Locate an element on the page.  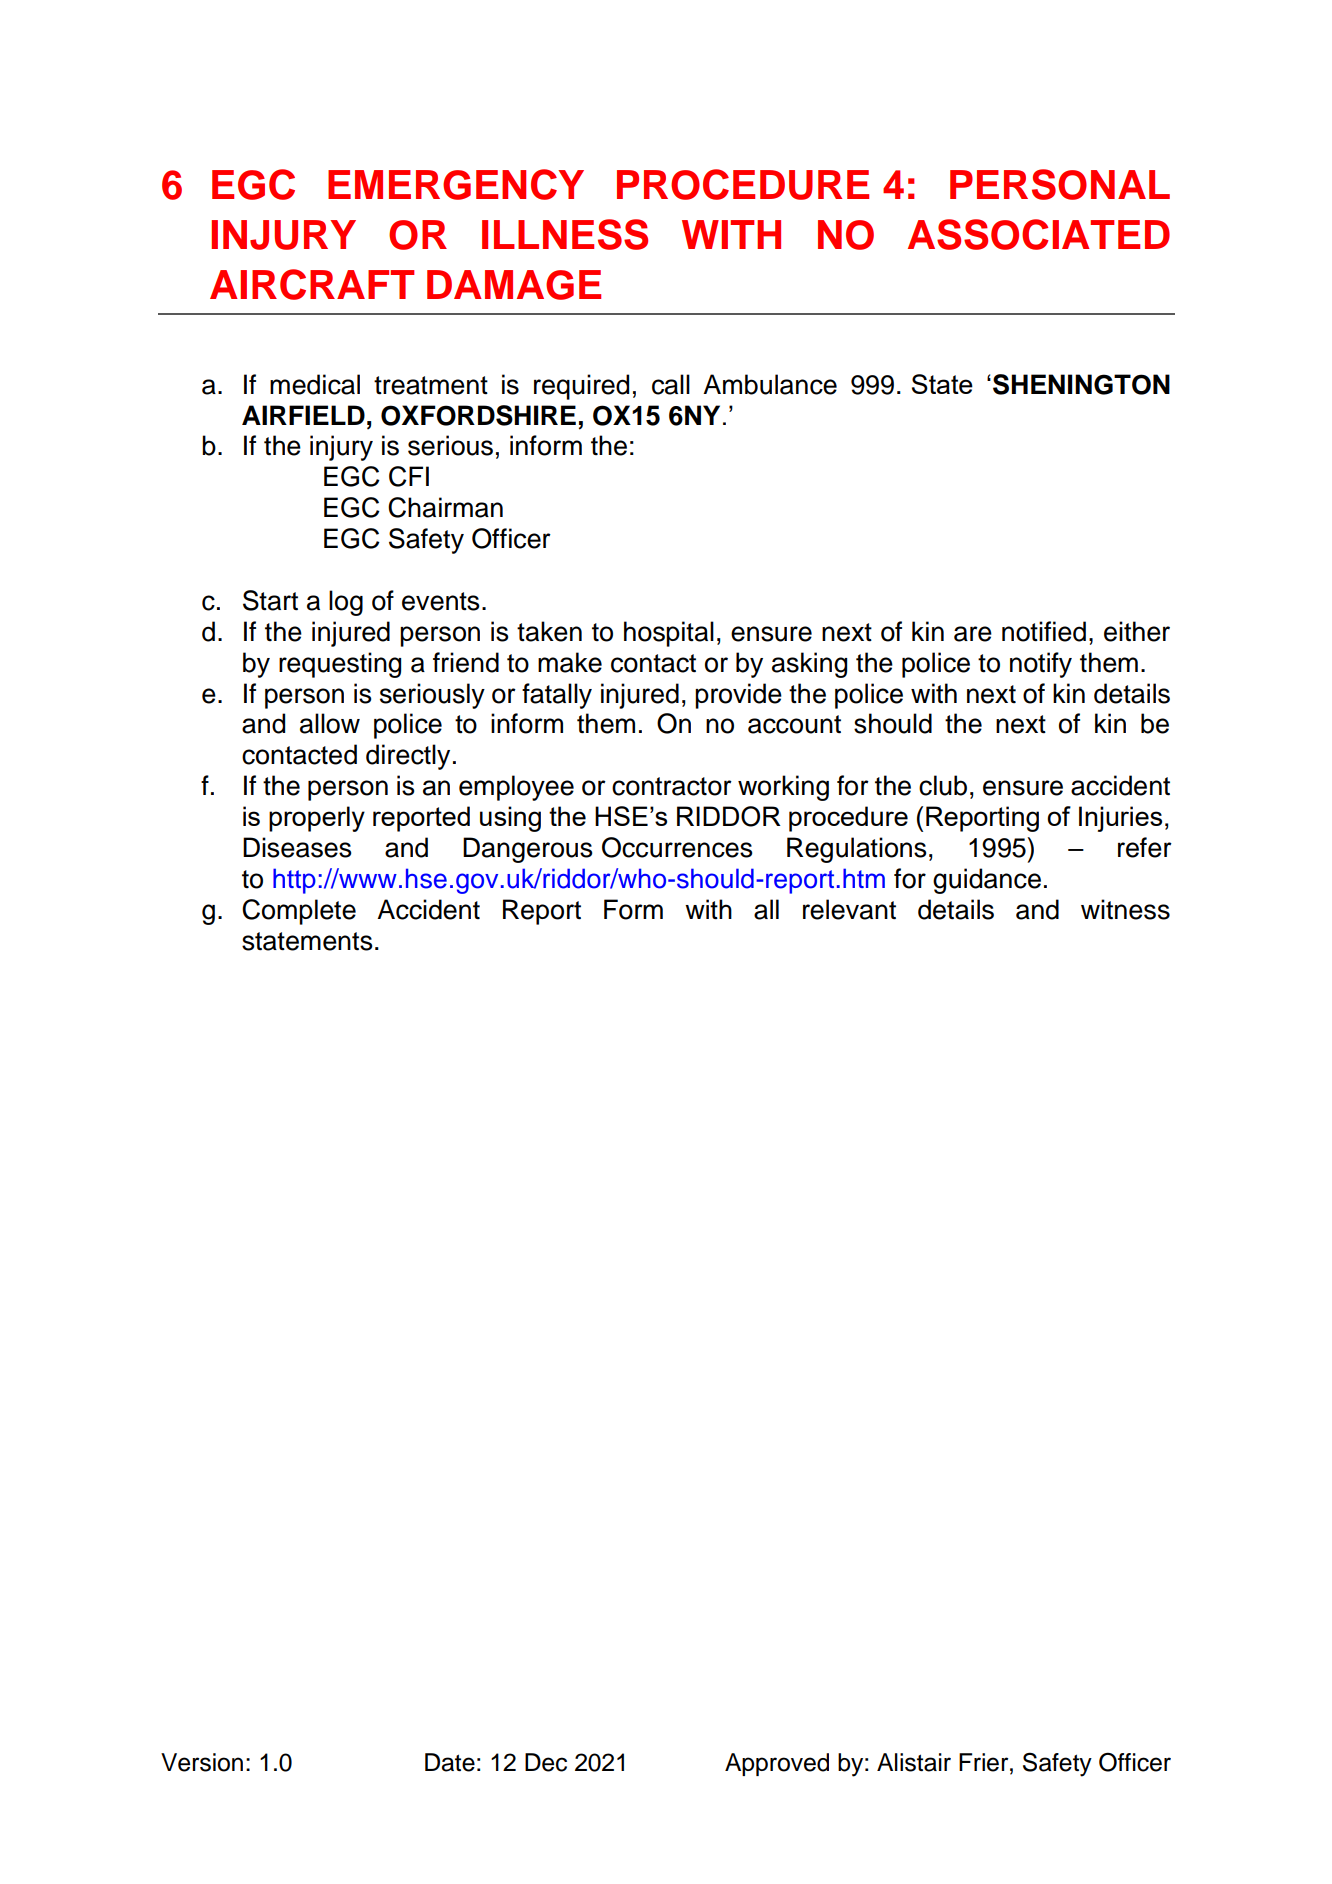
Approved is located at coordinates (777, 1764).
